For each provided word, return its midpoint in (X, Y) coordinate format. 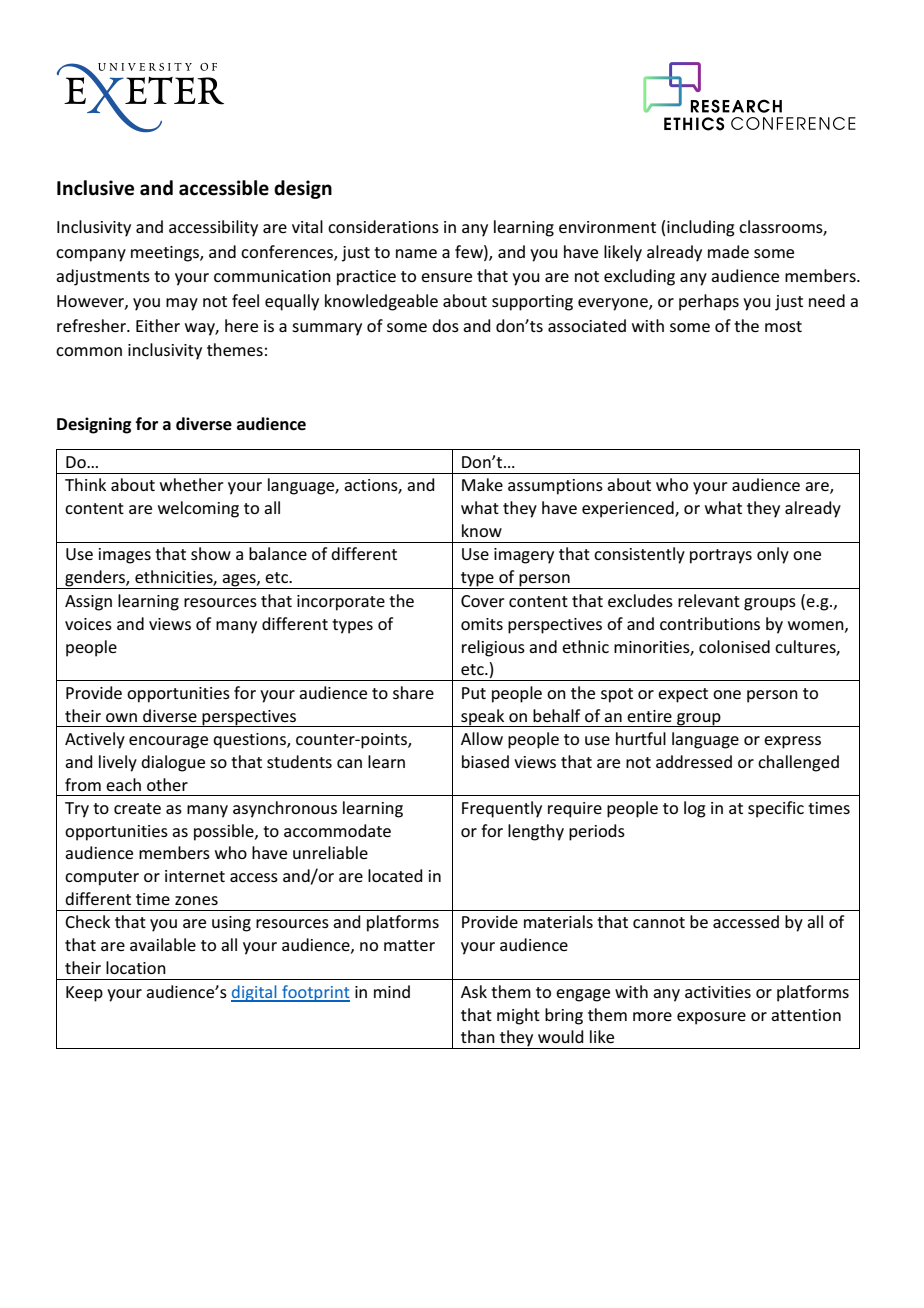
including (701, 228)
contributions (710, 623)
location (136, 967)
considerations (383, 226)
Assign (88, 603)
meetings (166, 254)
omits (482, 624)
